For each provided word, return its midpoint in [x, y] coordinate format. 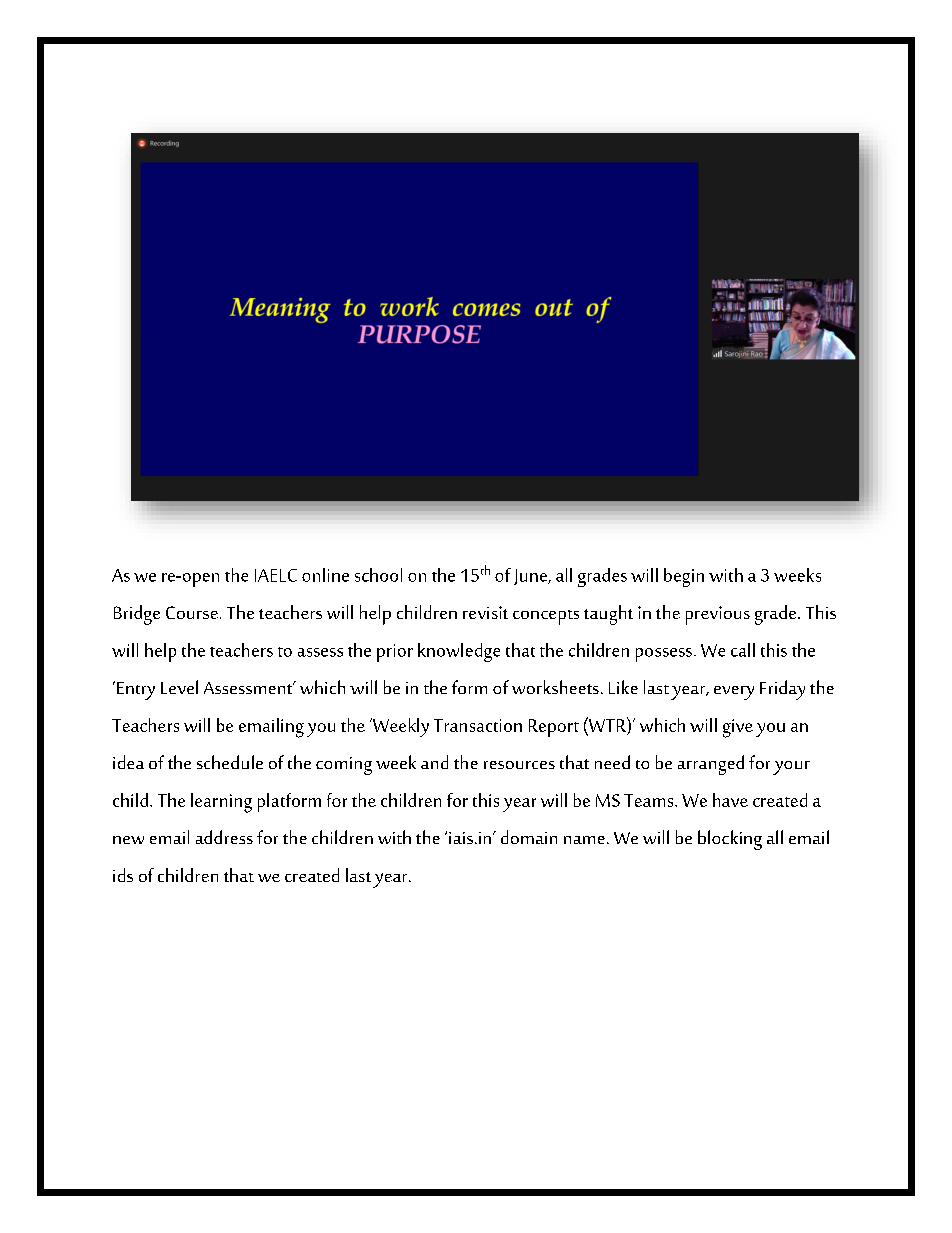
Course [192, 612]
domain [529, 837]
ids [123, 875]
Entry [136, 691]
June [532, 577]
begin [684, 577]
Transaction [478, 725]
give [738, 728]
